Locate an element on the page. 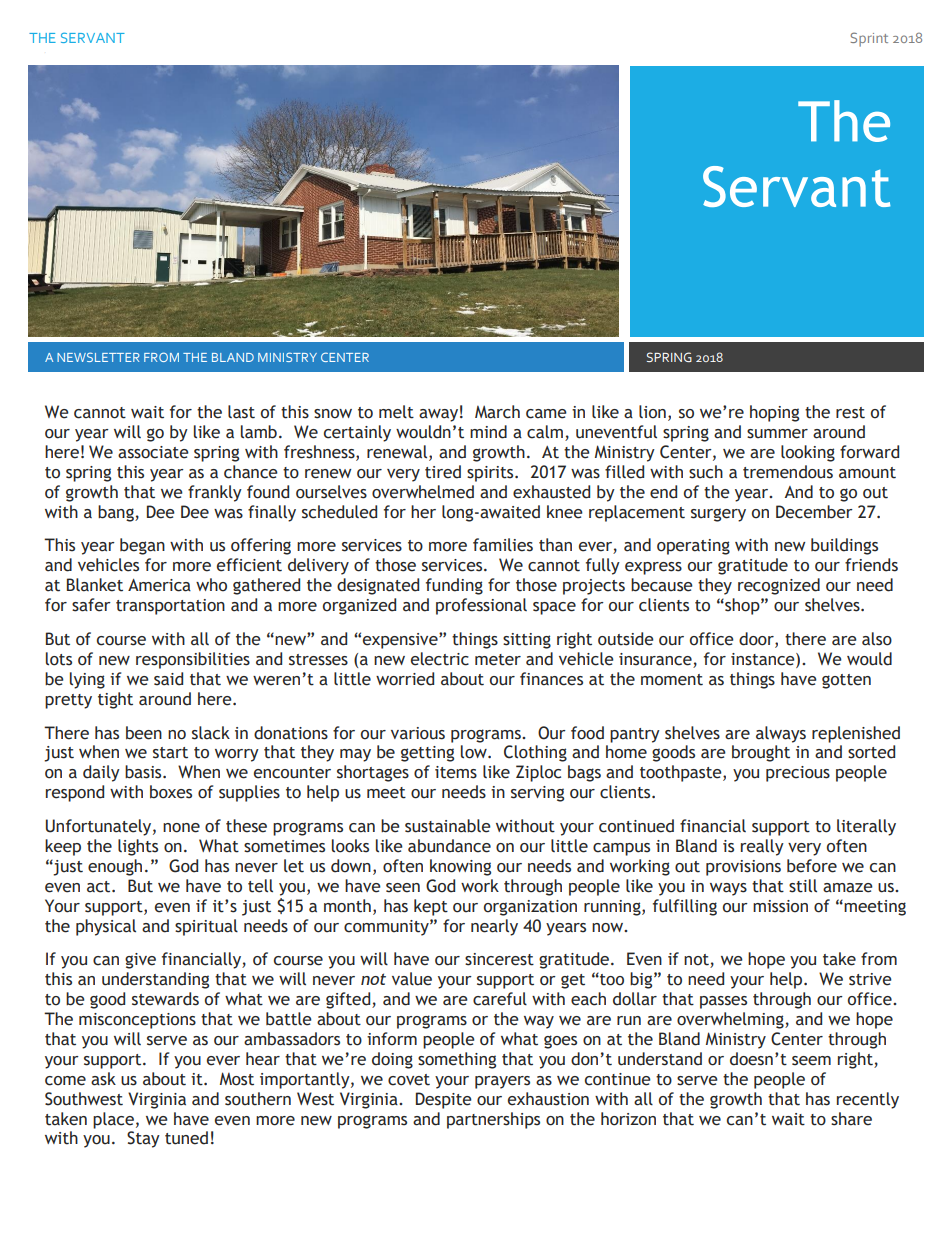 The image size is (952, 1233). America is located at coordinates (159, 585).
